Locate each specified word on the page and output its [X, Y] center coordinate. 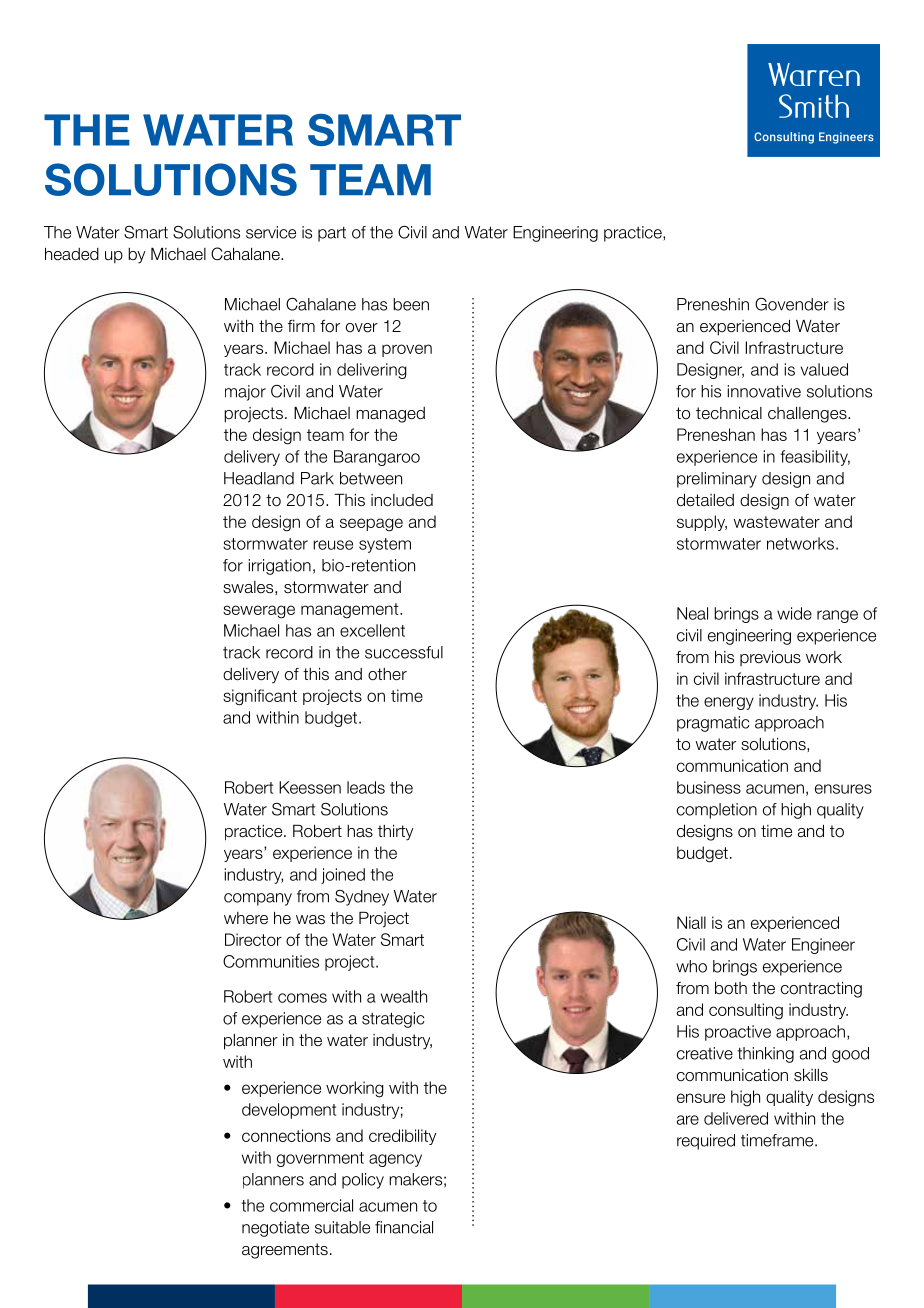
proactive [738, 1033]
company [258, 899]
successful [404, 652]
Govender [792, 304]
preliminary [717, 480]
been [411, 304]
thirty [395, 832]
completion [717, 811]
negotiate [275, 1229]
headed [72, 254]
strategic [393, 1020]
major [245, 393]
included [402, 500]
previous [770, 658]
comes [302, 998]
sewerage [259, 612]
